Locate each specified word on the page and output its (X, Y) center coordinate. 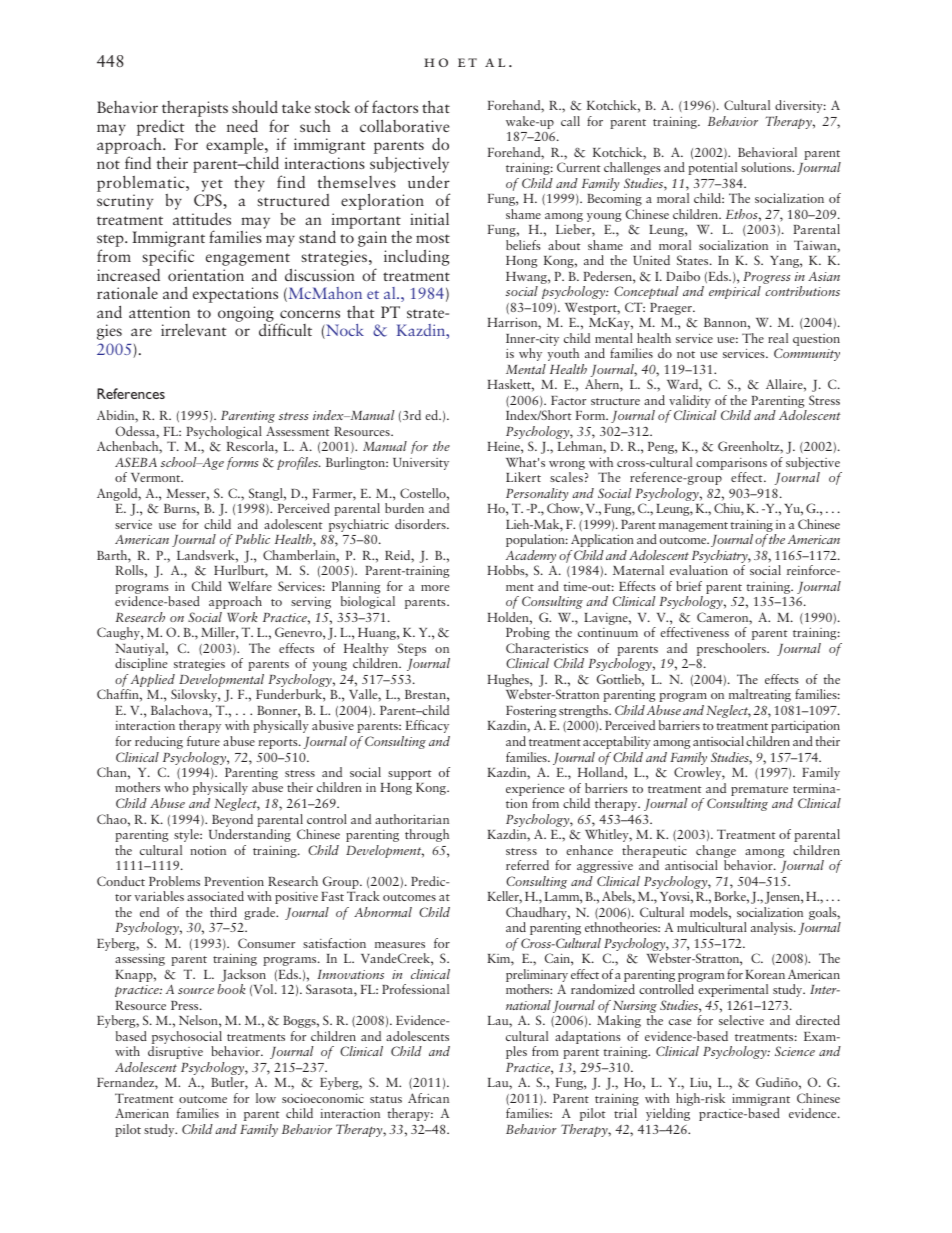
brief (689, 586)
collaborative (404, 125)
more (435, 588)
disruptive (175, 1052)
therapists (195, 110)
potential (712, 168)
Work (242, 617)
